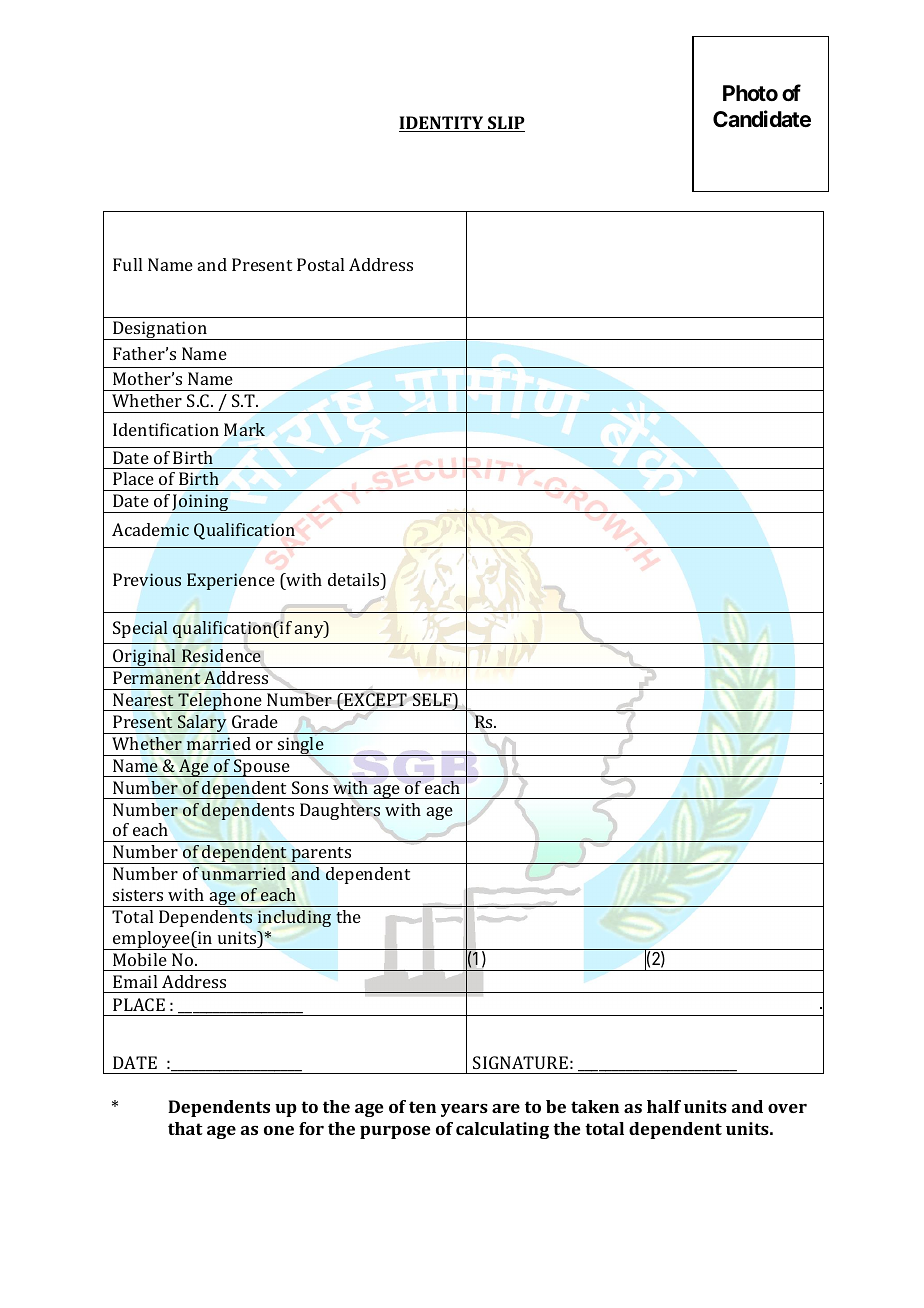 The width and height of the screenshot is (924, 1308). What do you see at coordinates (322, 855) in the screenshot?
I see `parents` at bounding box center [322, 855].
